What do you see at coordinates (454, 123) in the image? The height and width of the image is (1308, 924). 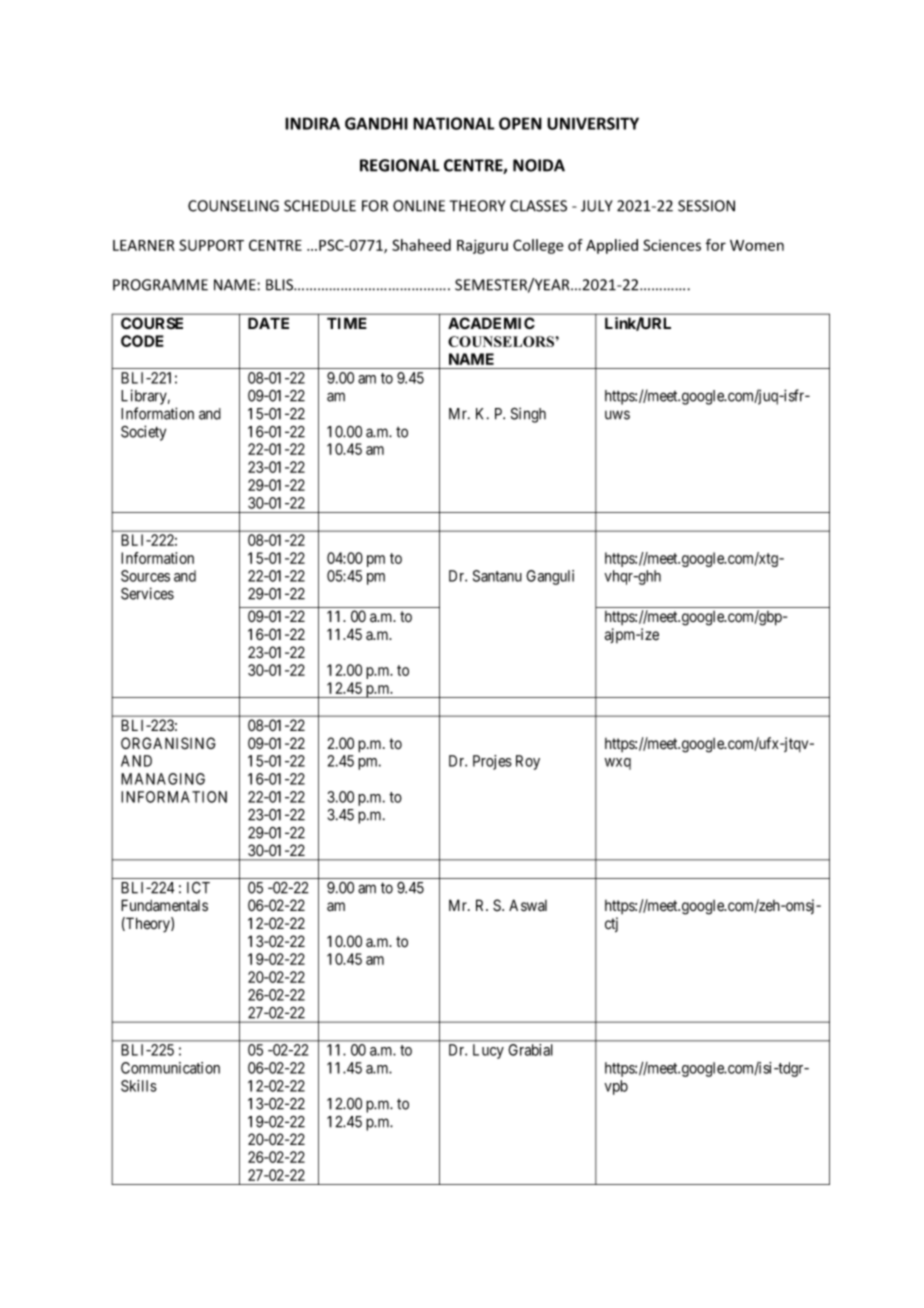 I see `NATIONAL` at bounding box center [454, 123].
